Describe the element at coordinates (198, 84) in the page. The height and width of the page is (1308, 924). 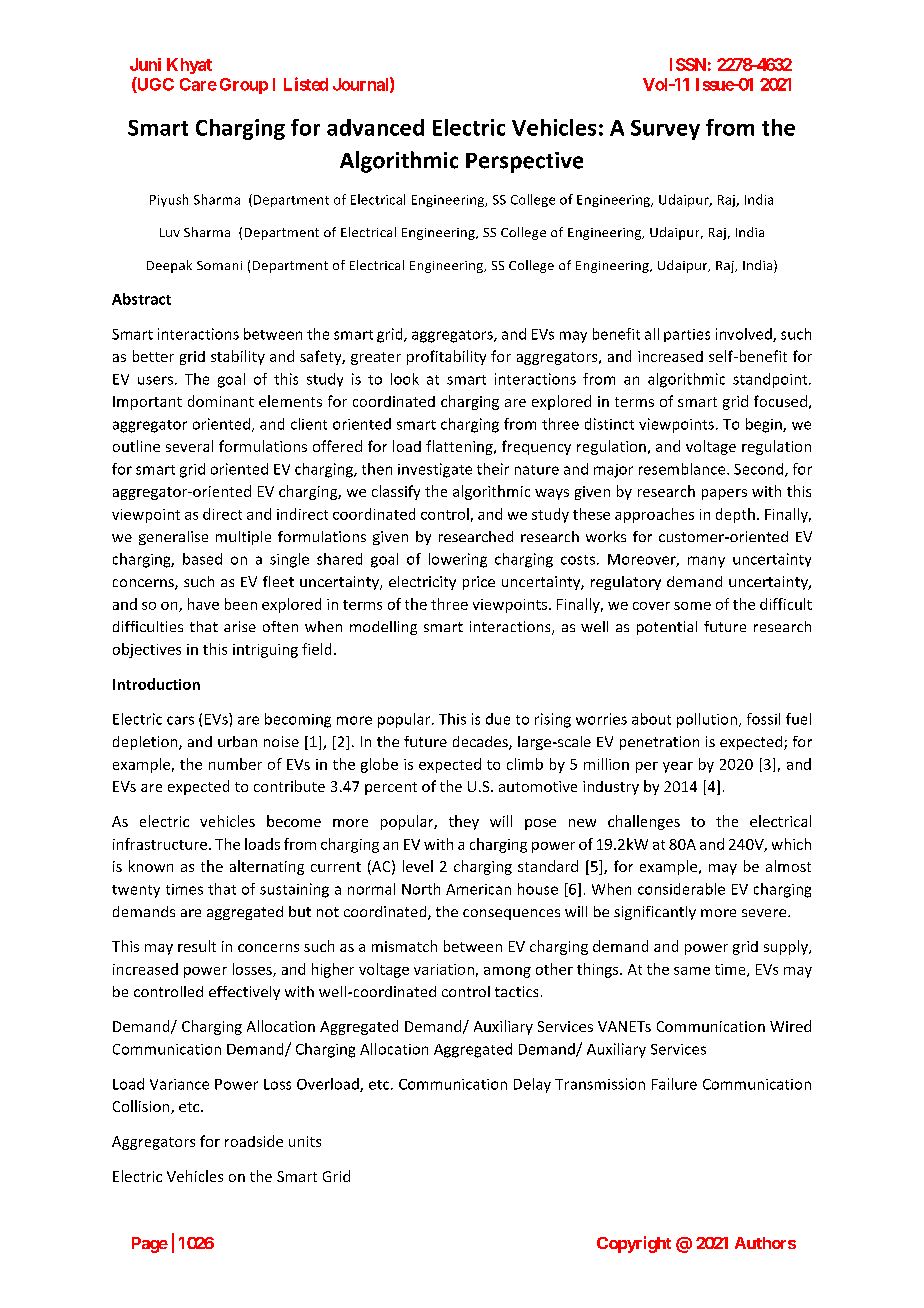
I see `Care` at that location.
